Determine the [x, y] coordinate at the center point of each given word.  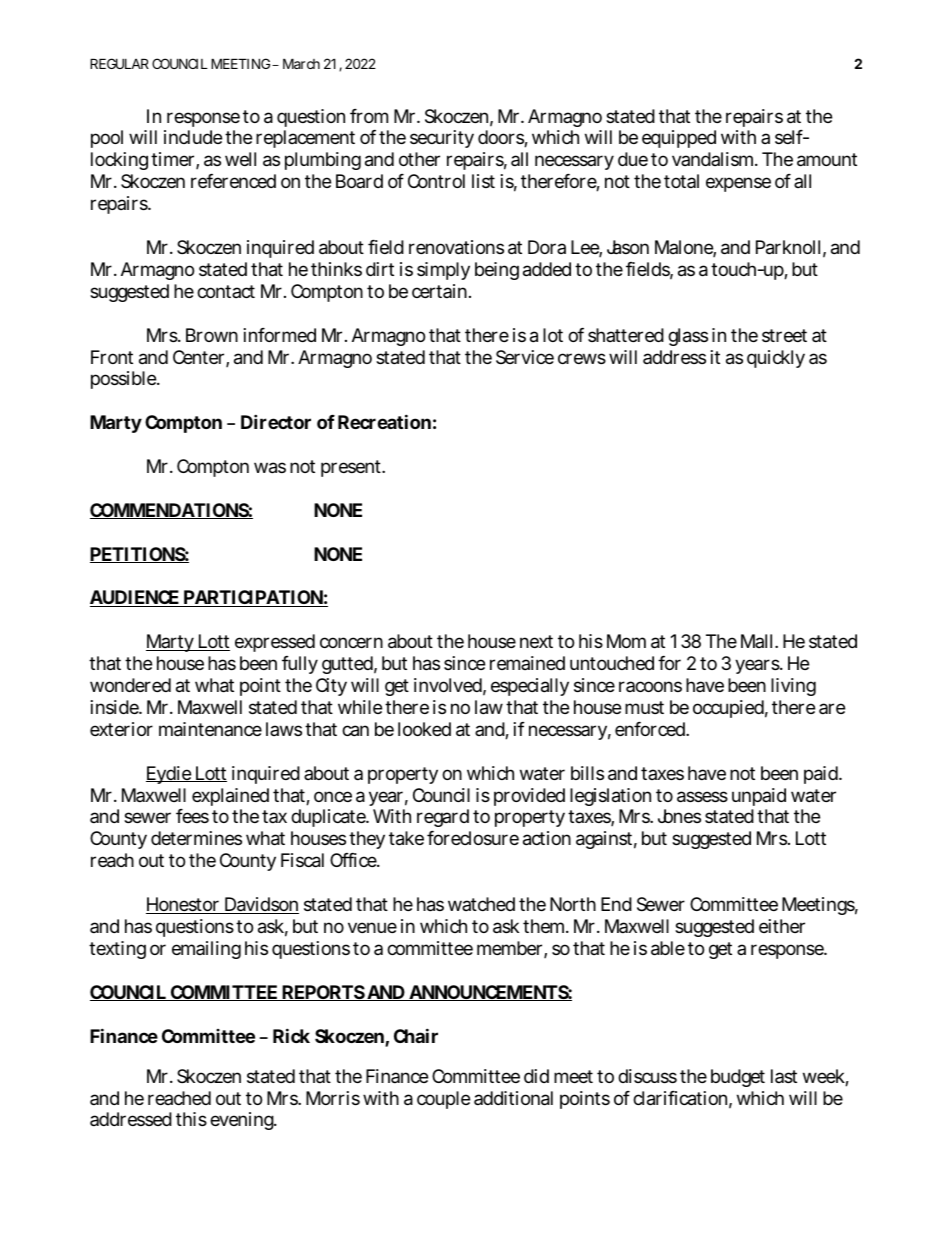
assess [702, 797]
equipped [679, 139]
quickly [776, 359]
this [191, 1119]
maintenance [210, 729]
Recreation [384, 421]
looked [424, 729]
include [193, 137]
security [442, 139]
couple [443, 1100]
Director [276, 421]
